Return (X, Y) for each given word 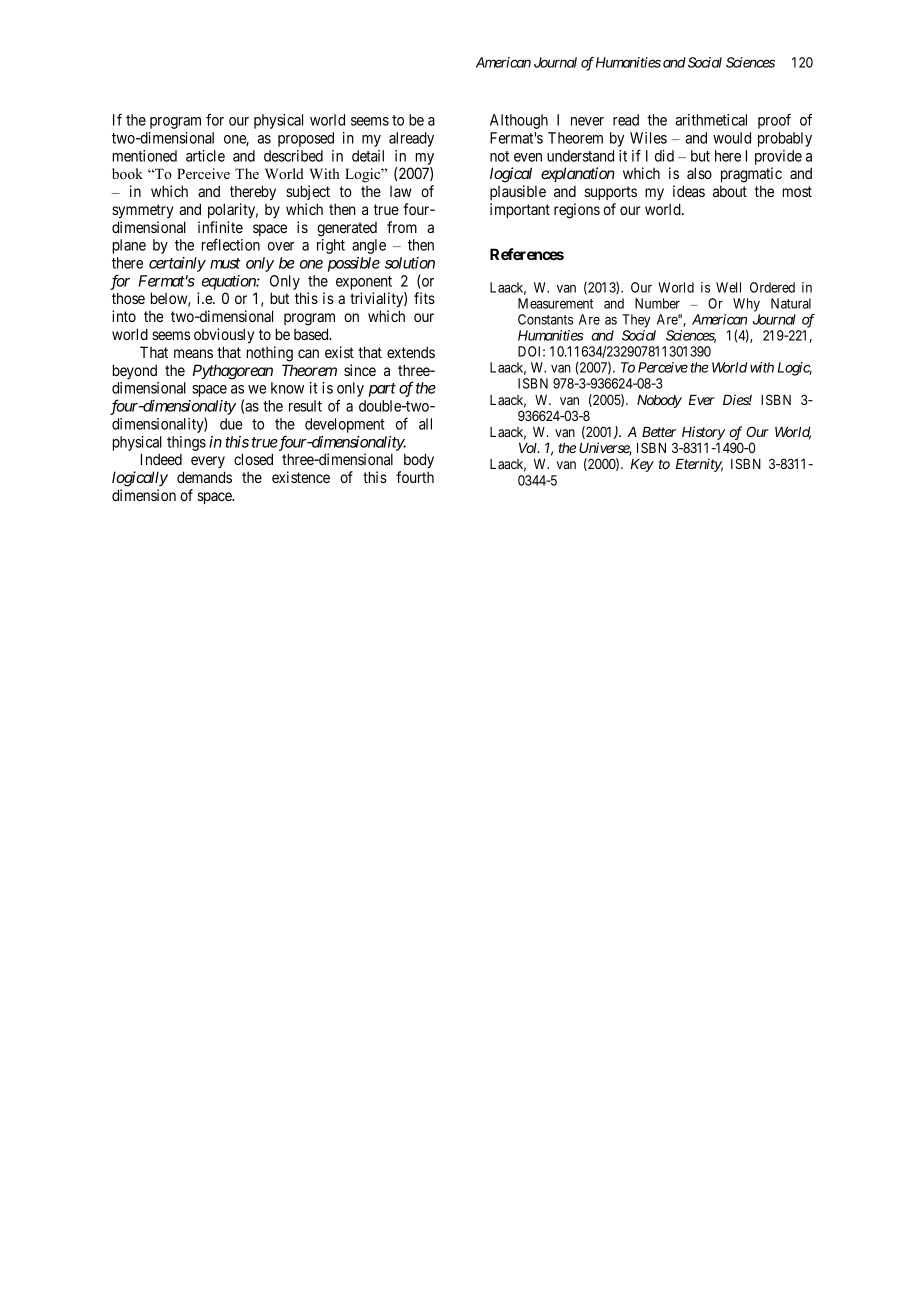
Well (728, 287)
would (732, 138)
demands (204, 477)
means (193, 353)
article (205, 156)
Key (642, 465)
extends (411, 352)
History (703, 434)
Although (519, 121)
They (636, 321)
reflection (231, 244)
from (402, 227)
